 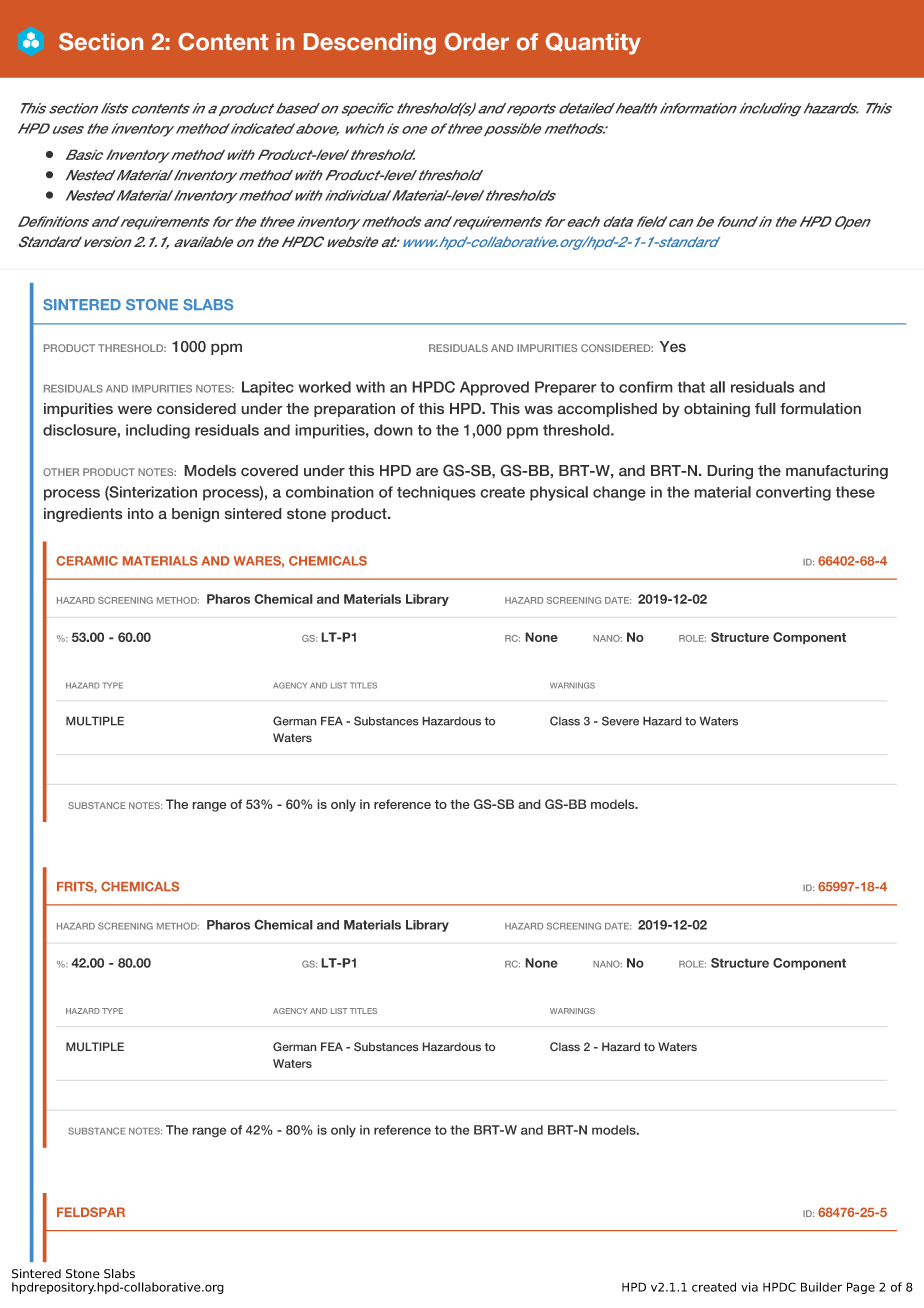 I want to click on Severe, so click(x=620, y=721).
